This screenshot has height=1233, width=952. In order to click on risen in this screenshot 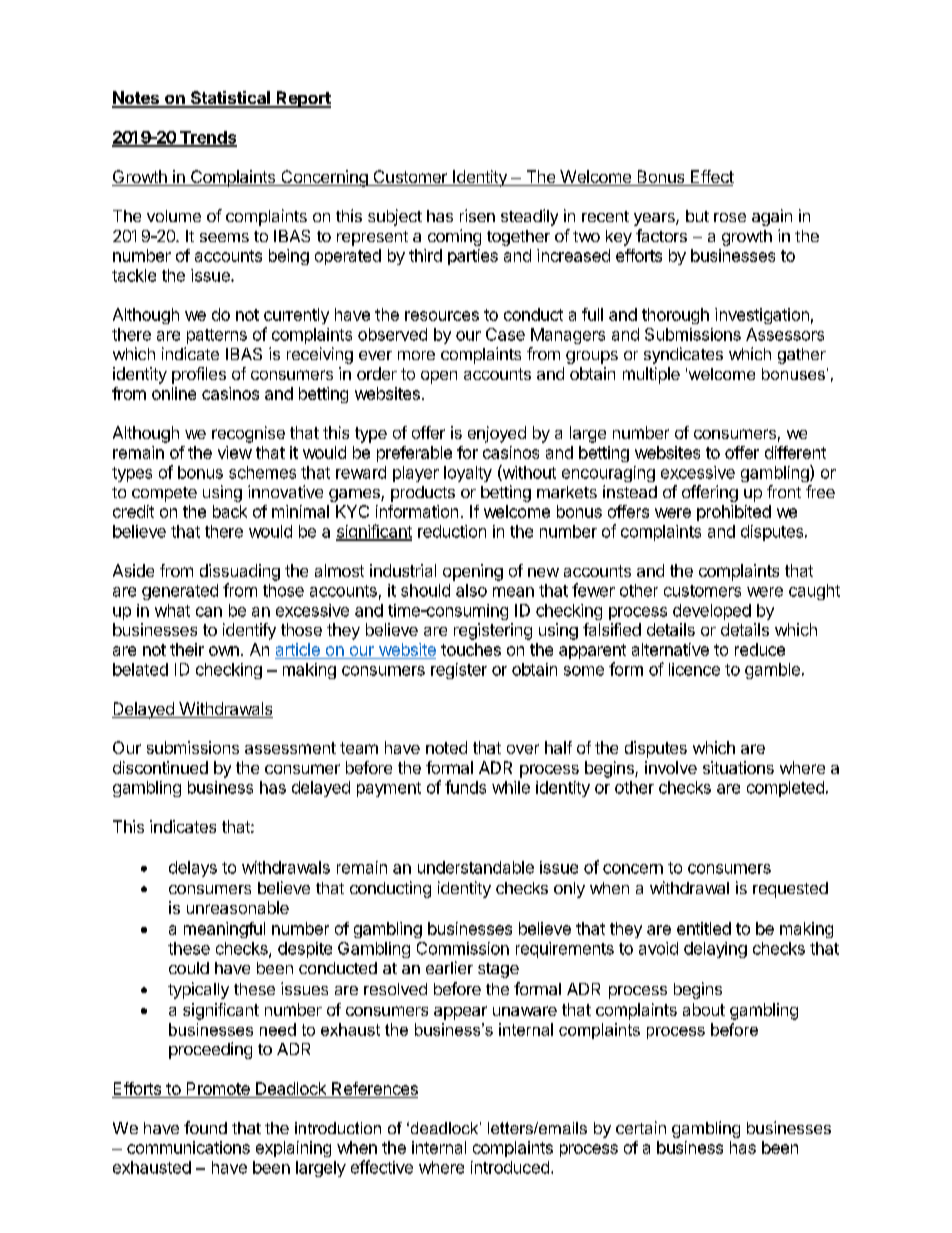, I will do `click(477, 215)`.
